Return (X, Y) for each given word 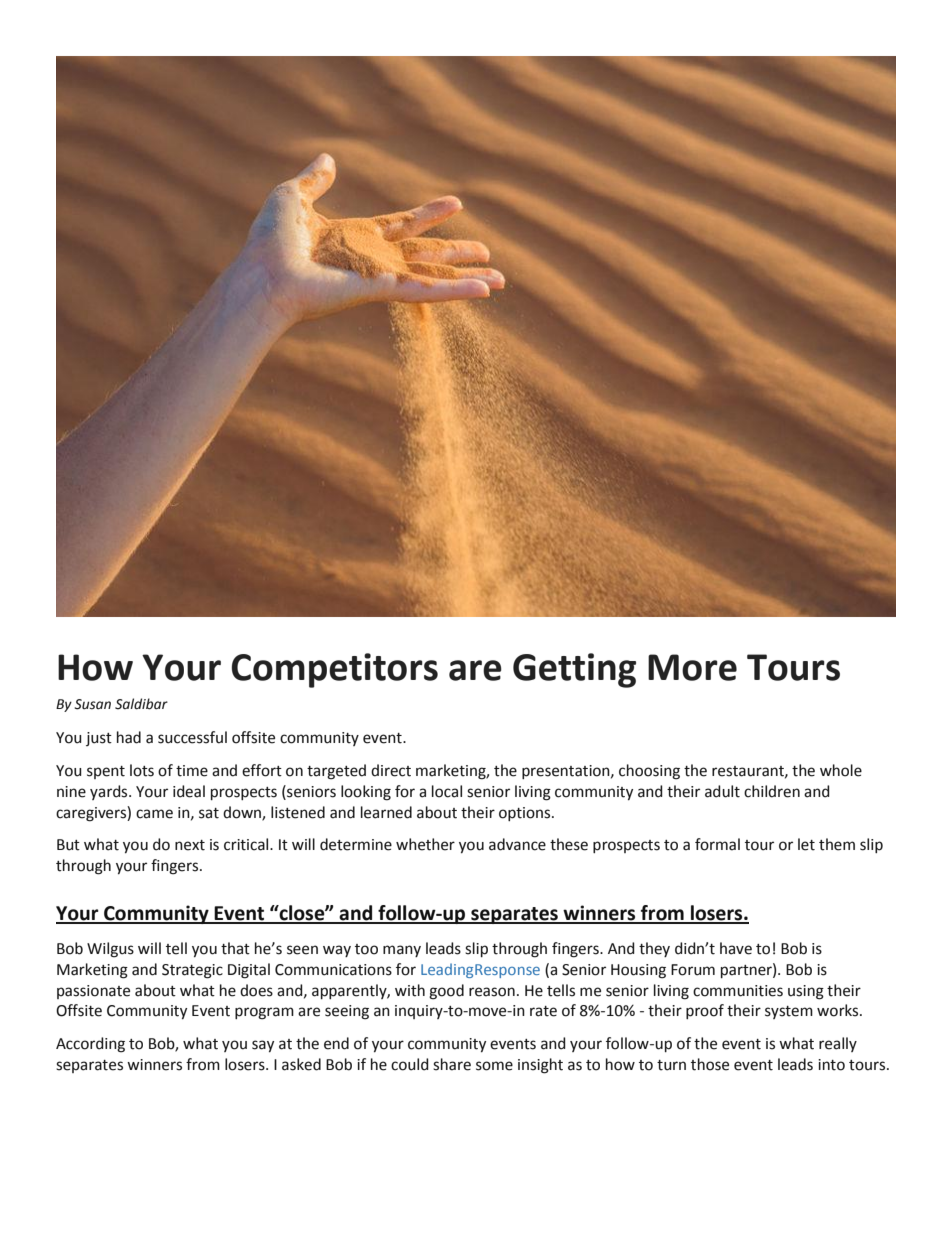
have (736, 948)
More (692, 667)
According (90, 1045)
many (402, 951)
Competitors (335, 670)
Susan (93, 704)
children (772, 791)
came (154, 814)
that (235, 948)
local (447, 791)
